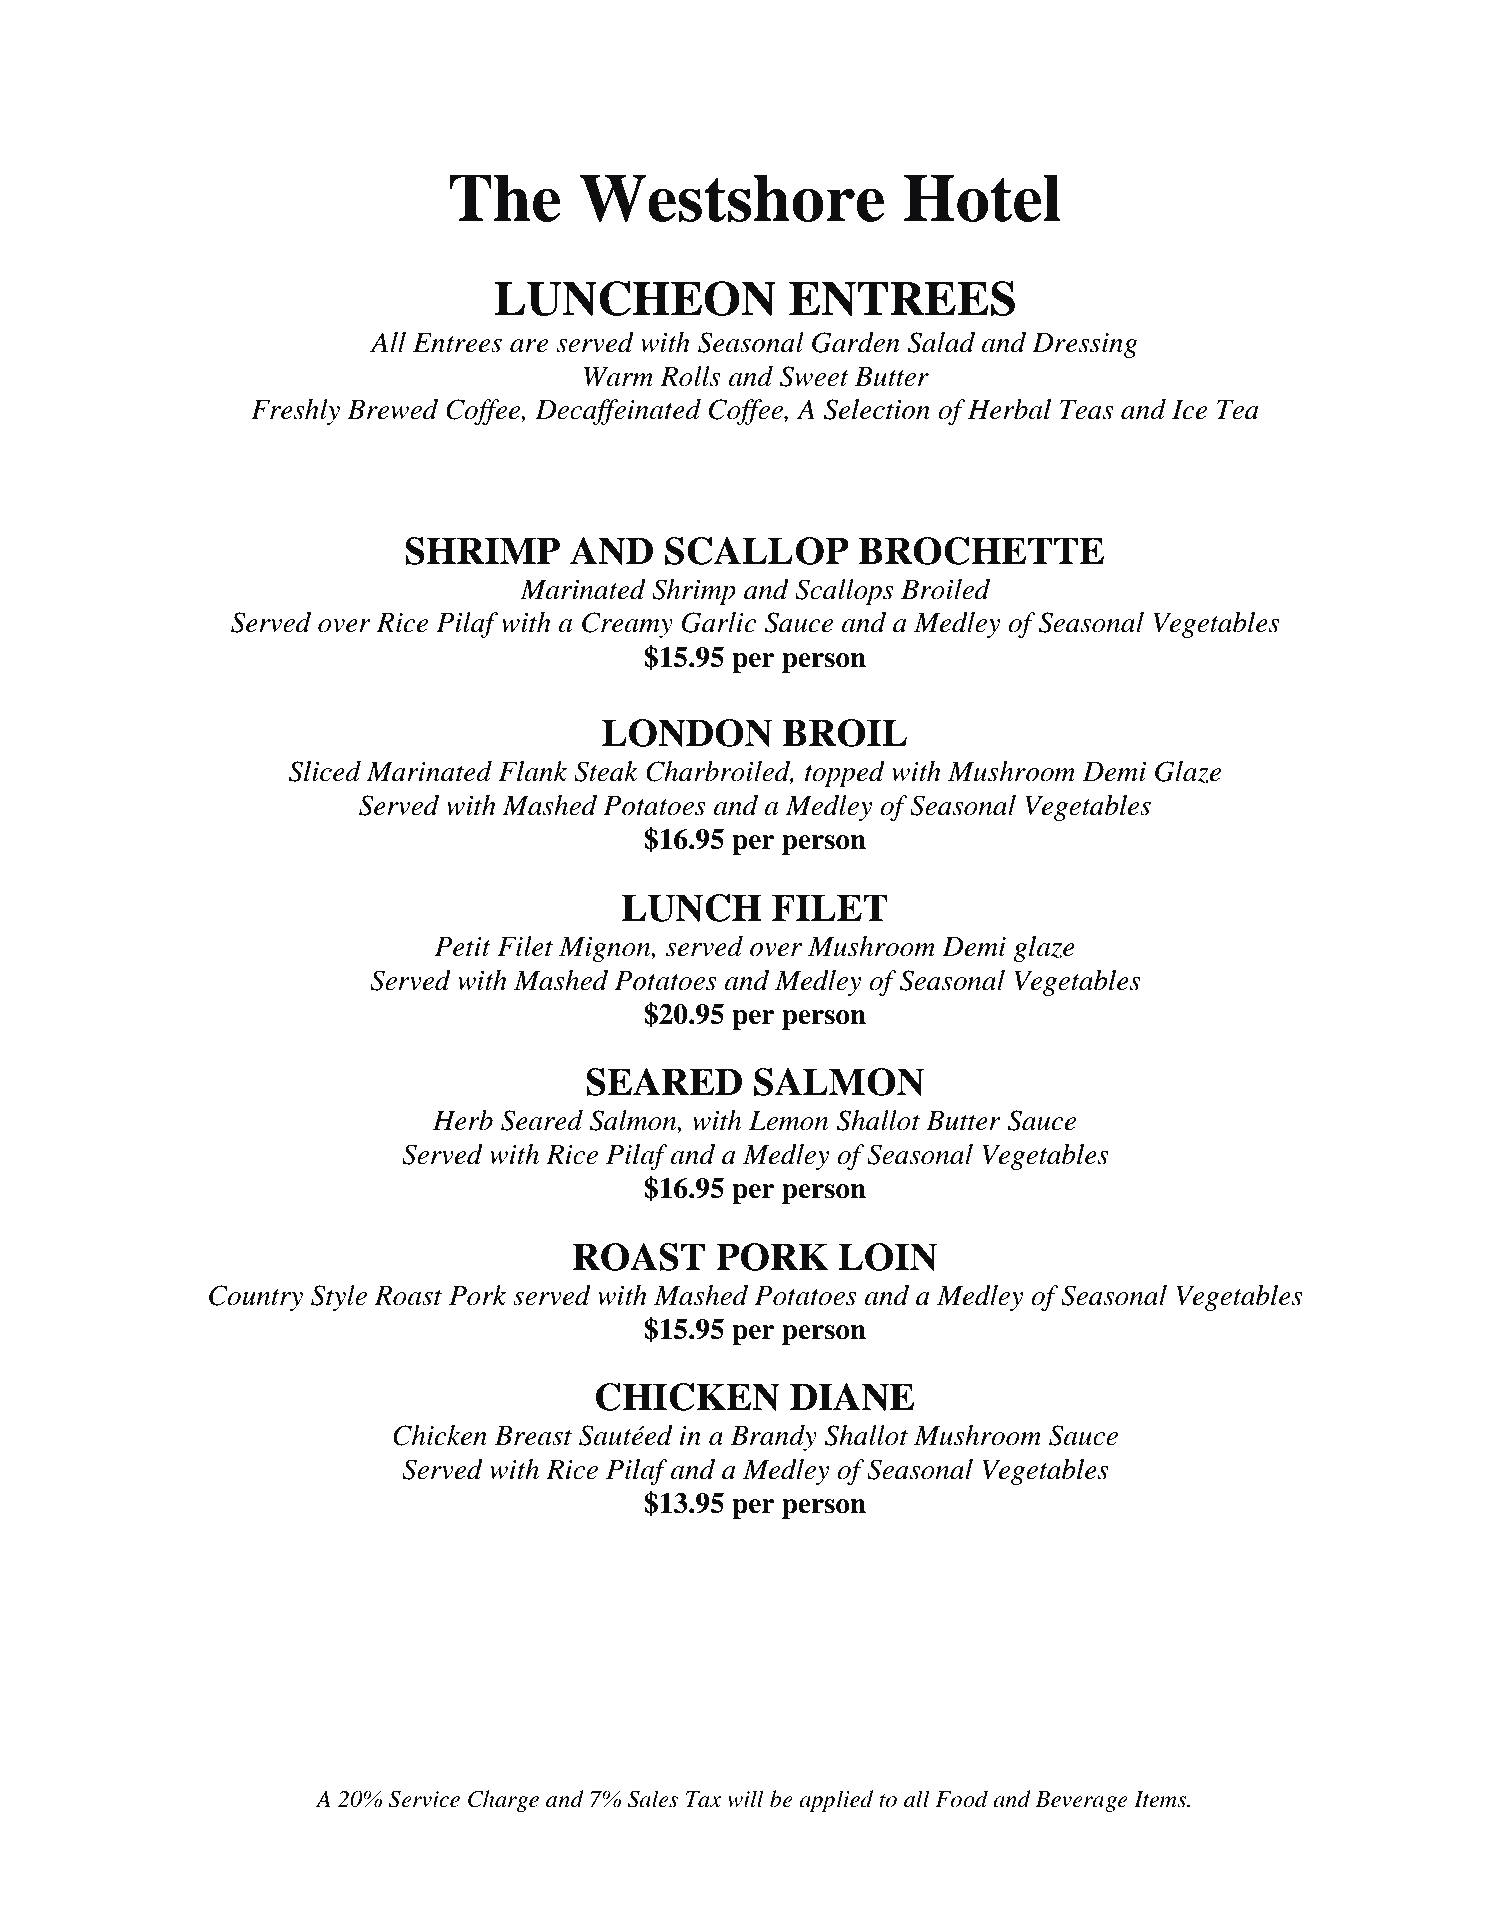 This document has height=1932, width=1493. I want to click on Sales, so click(652, 1799).
